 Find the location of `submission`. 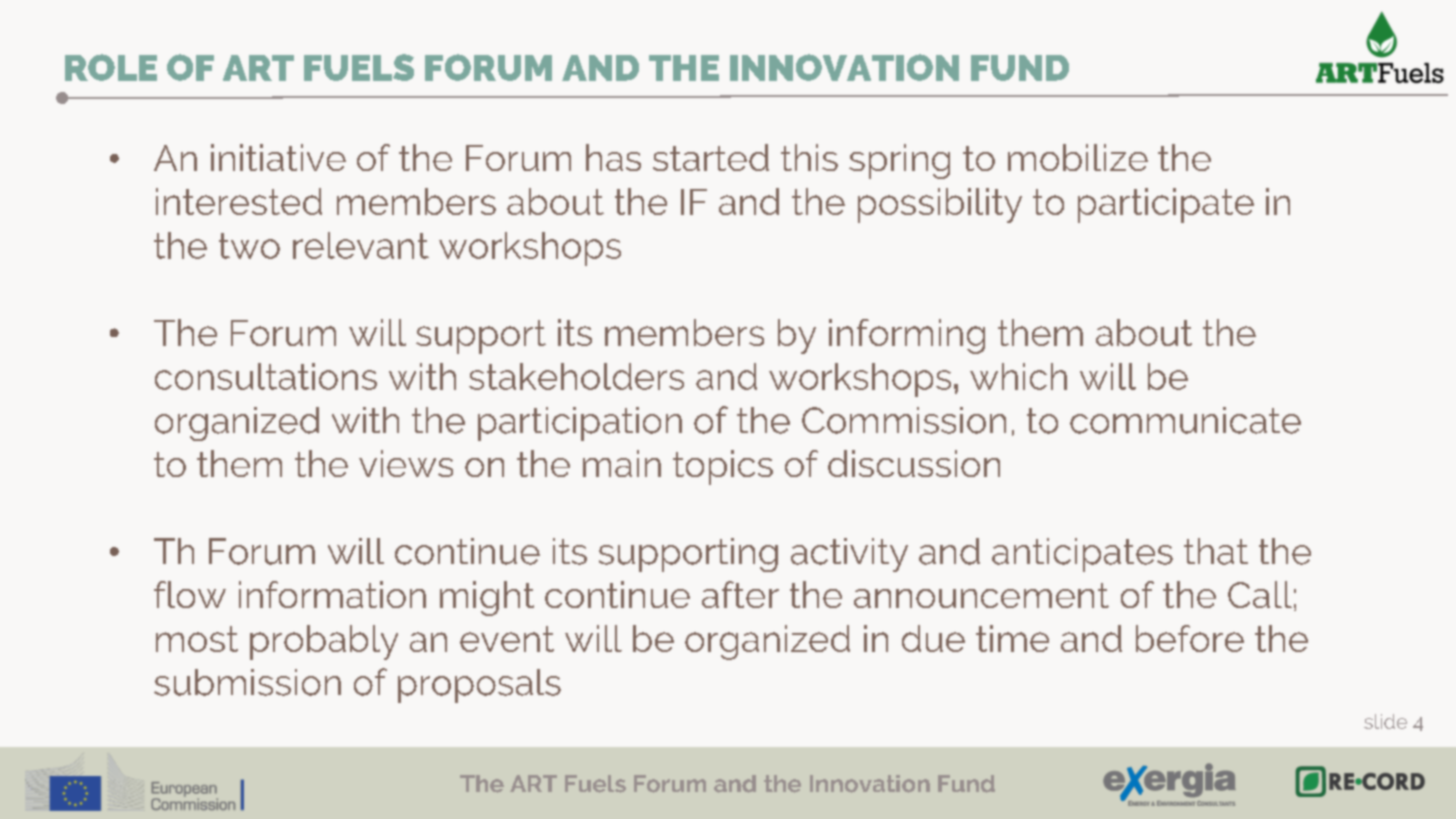

submission is located at coordinates (247, 682).
